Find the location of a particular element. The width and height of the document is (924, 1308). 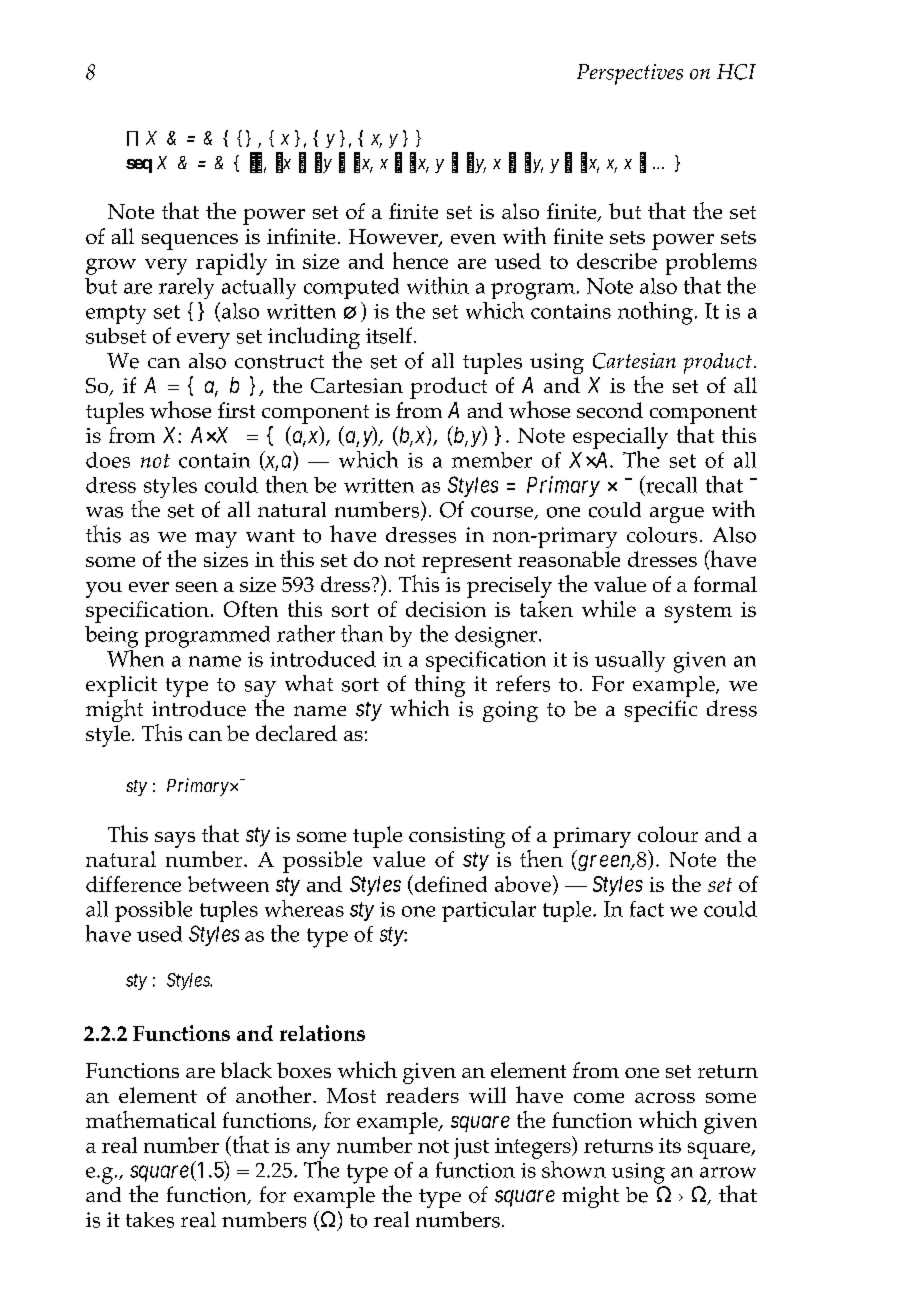

even is located at coordinates (473, 239).
